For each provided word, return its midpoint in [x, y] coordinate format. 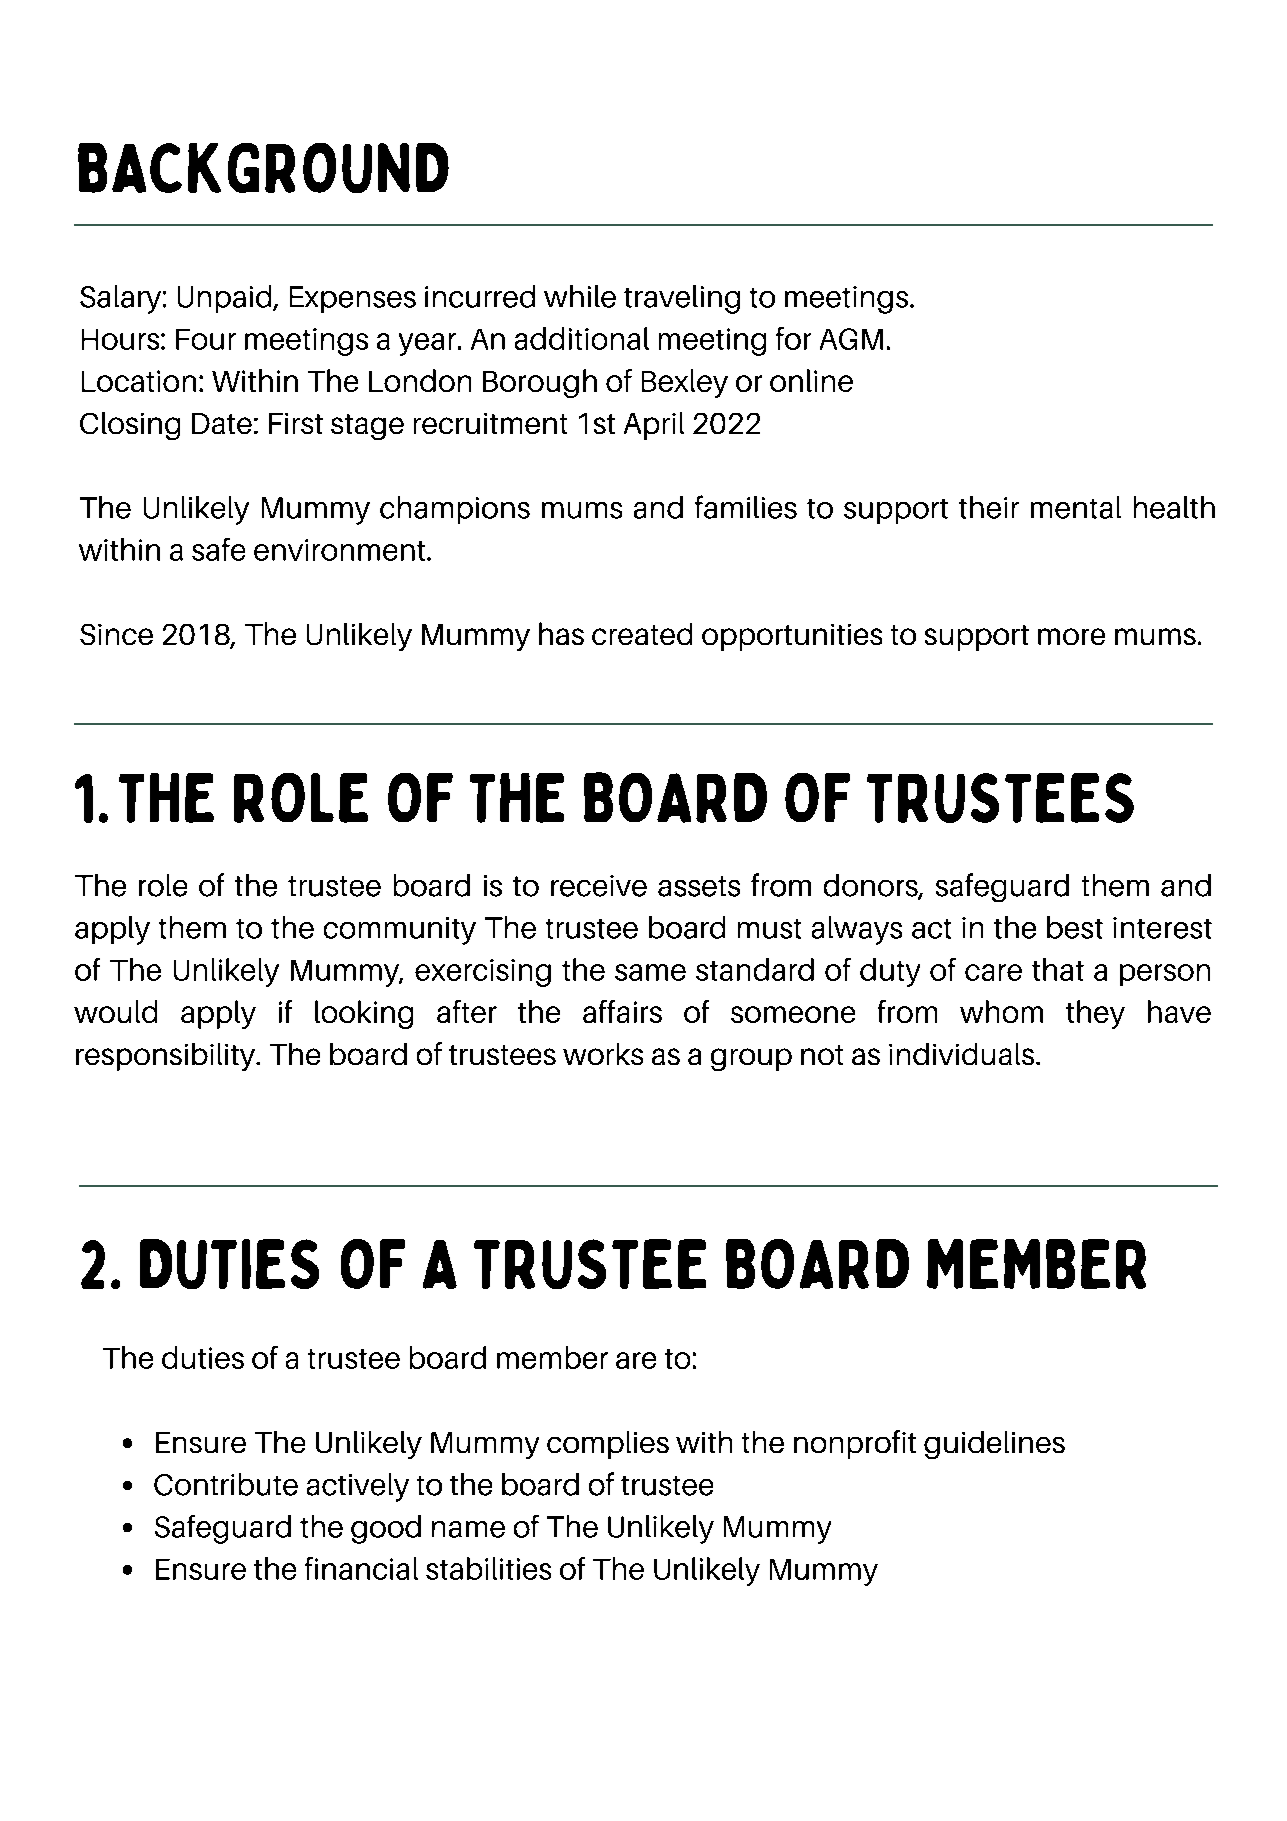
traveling [682, 299]
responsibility [167, 1057]
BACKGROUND [263, 168]
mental [1076, 507]
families [746, 507]
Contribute [226, 1484]
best [1075, 927]
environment [339, 550]
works [603, 1054]
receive [599, 886]
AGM [851, 339]
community [400, 931]
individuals [963, 1054]
